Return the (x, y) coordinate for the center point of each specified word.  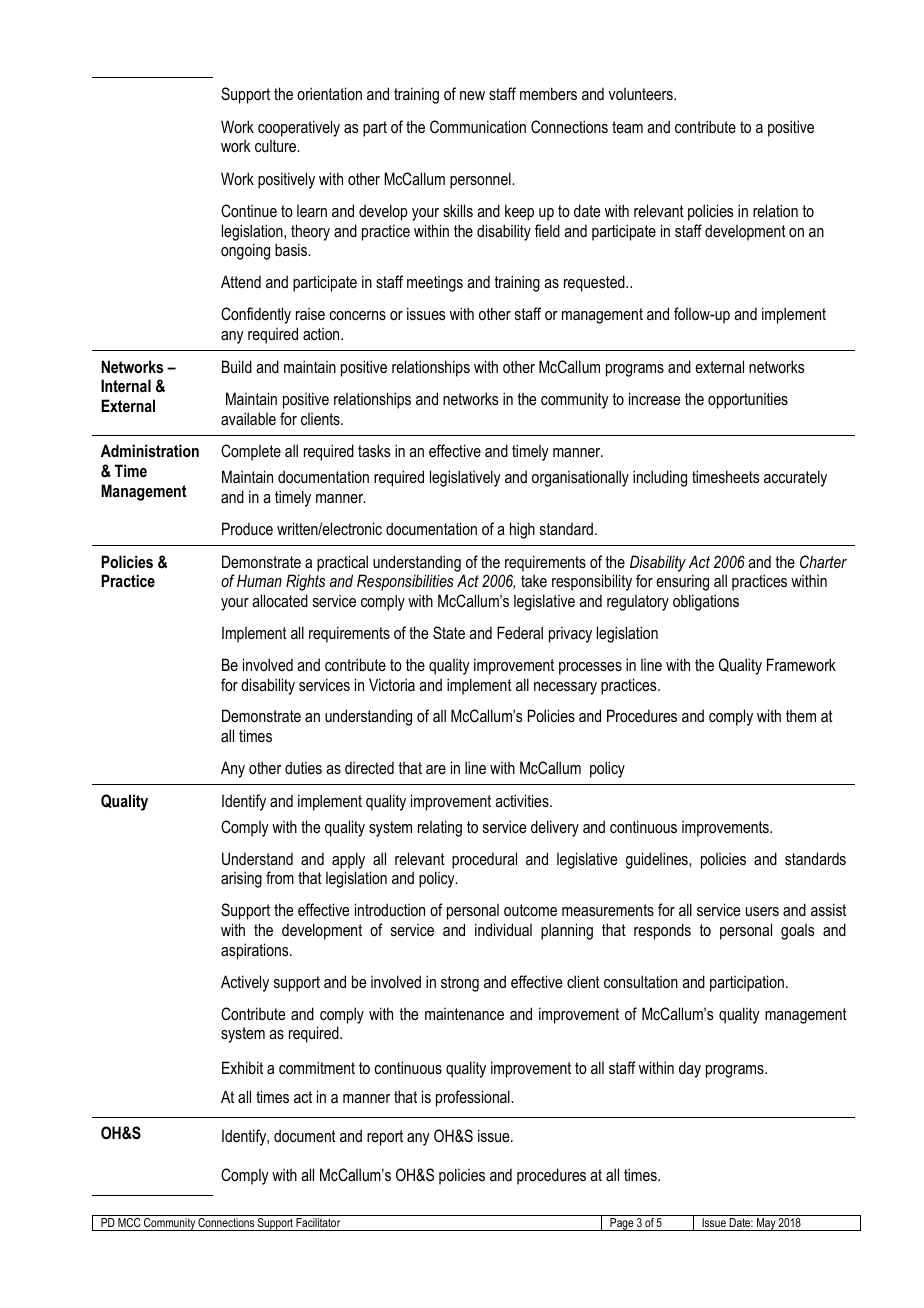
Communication (478, 126)
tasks (374, 450)
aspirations (256, 951)
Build (237, 366)
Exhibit (242, 1067)
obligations (706, 602)
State (449, 633)
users (762, 911)
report (385, 1138)
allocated (280, 600)
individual (503, 929)
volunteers (642, 94)
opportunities (748, 400)
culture (277, 146)
